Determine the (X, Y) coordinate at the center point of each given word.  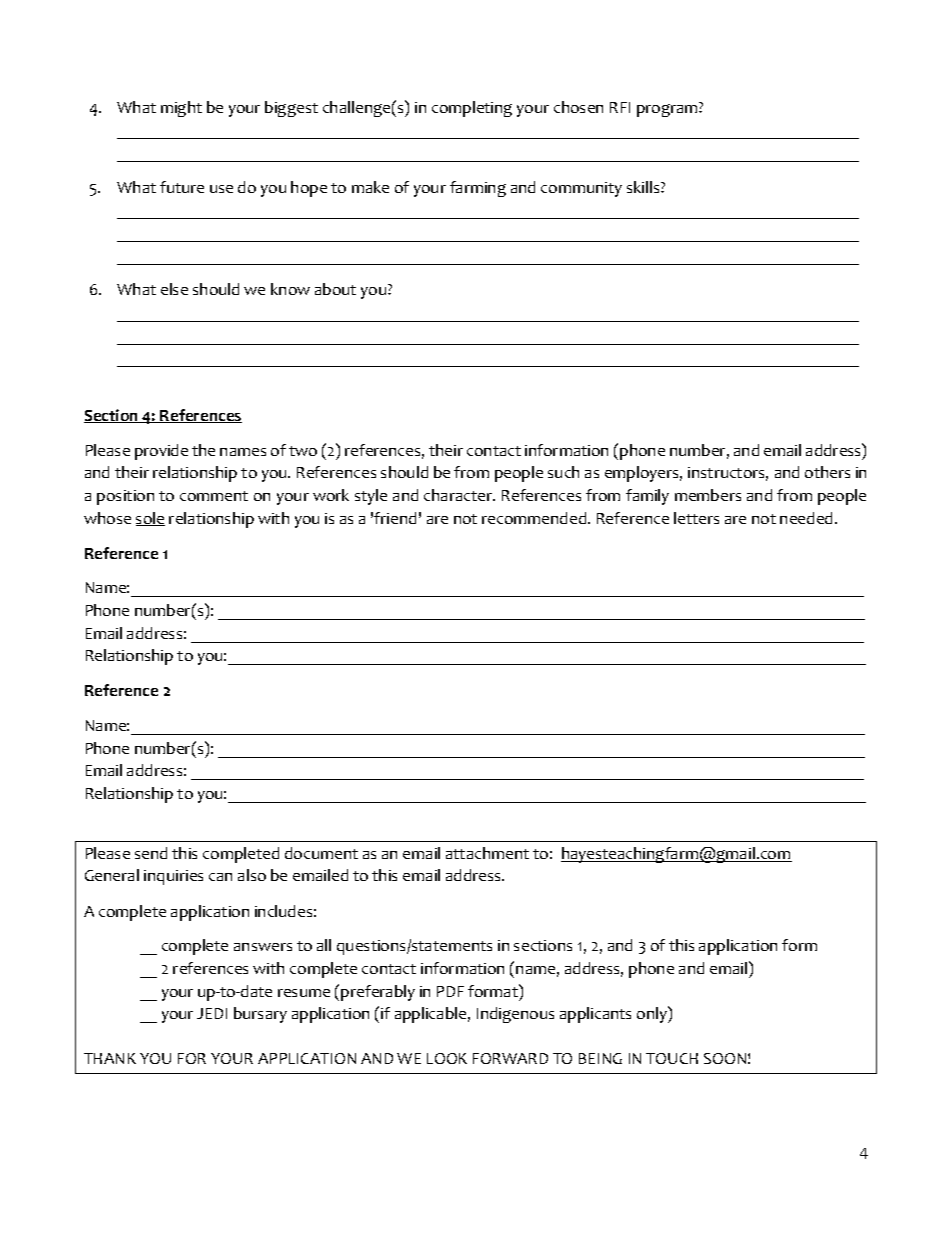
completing (472, 109)
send (151, 853)
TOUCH (672, 1058)
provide (161, 452)
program (668, 109)
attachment (487, 853)
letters (696, 518)
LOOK (447, 1058)
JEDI (212, 1013)
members (708, 495)
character (459, 495)
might (181, 109)
